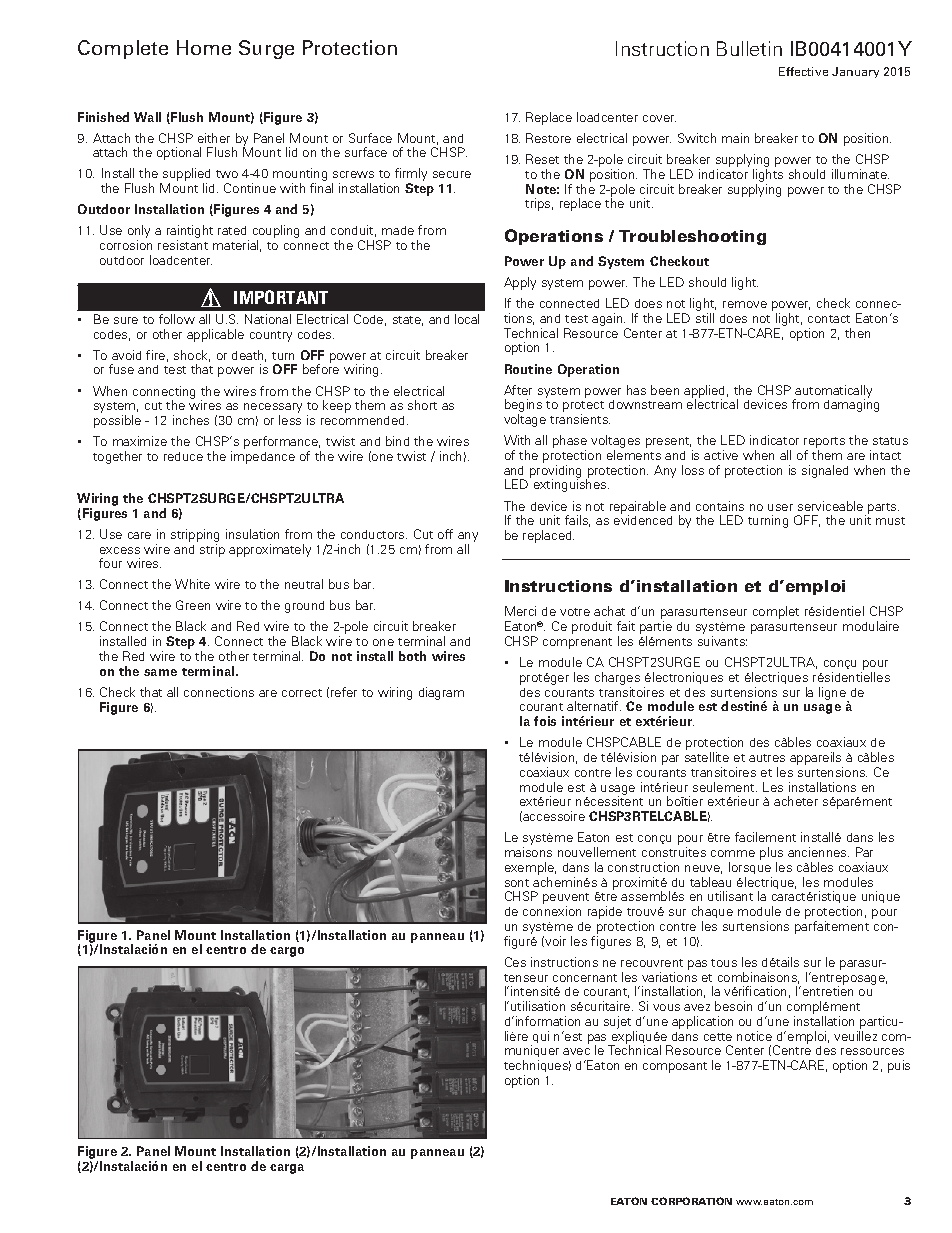 This screenshot has width=952, height=1233. What do you see at coordinates (528, 369) in the screenshot?
I see `Routine` at bounding box center [528, 369].
